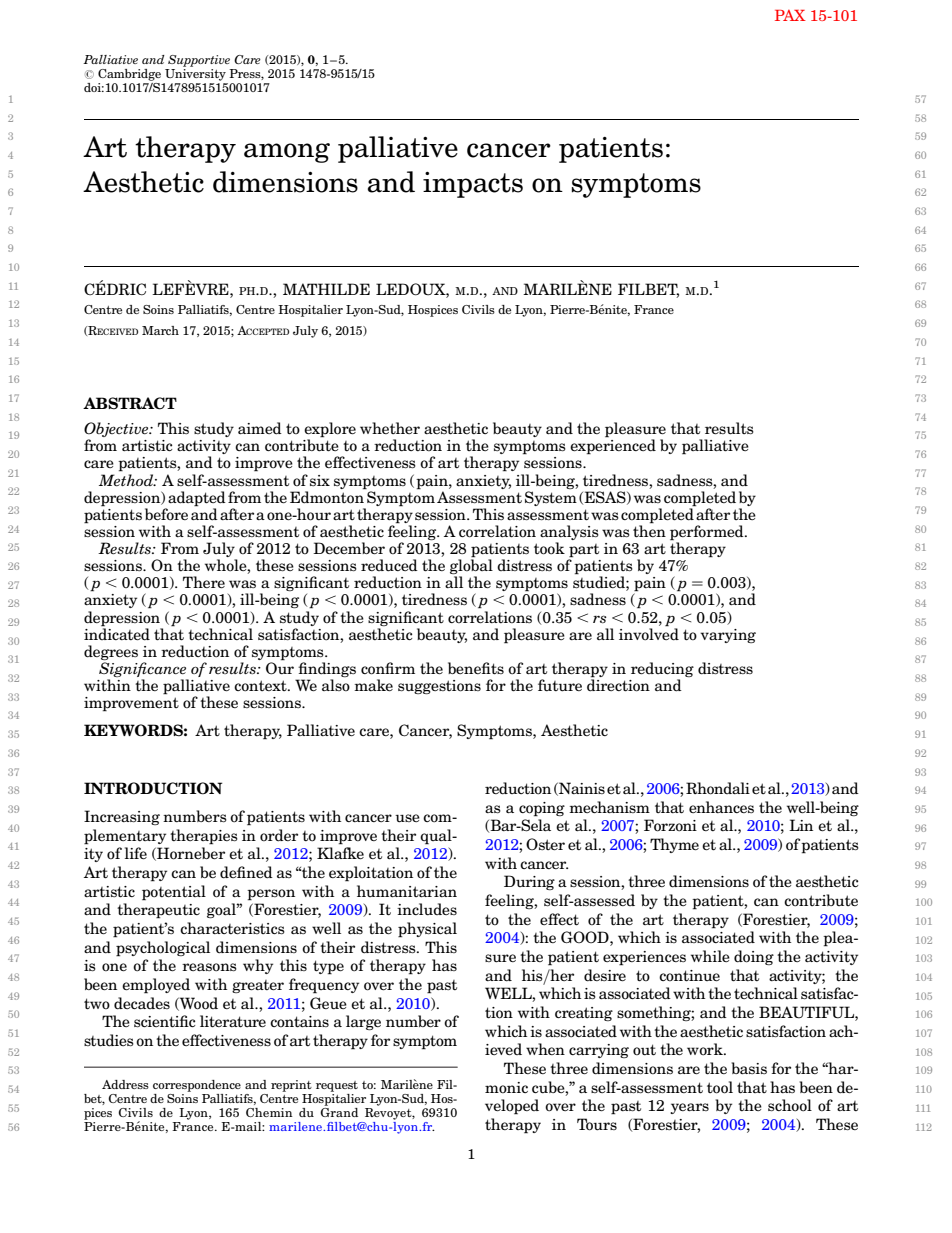  Describe the element at coordinates (721, 807) in the screenshot. I see `enhances` at that location.
